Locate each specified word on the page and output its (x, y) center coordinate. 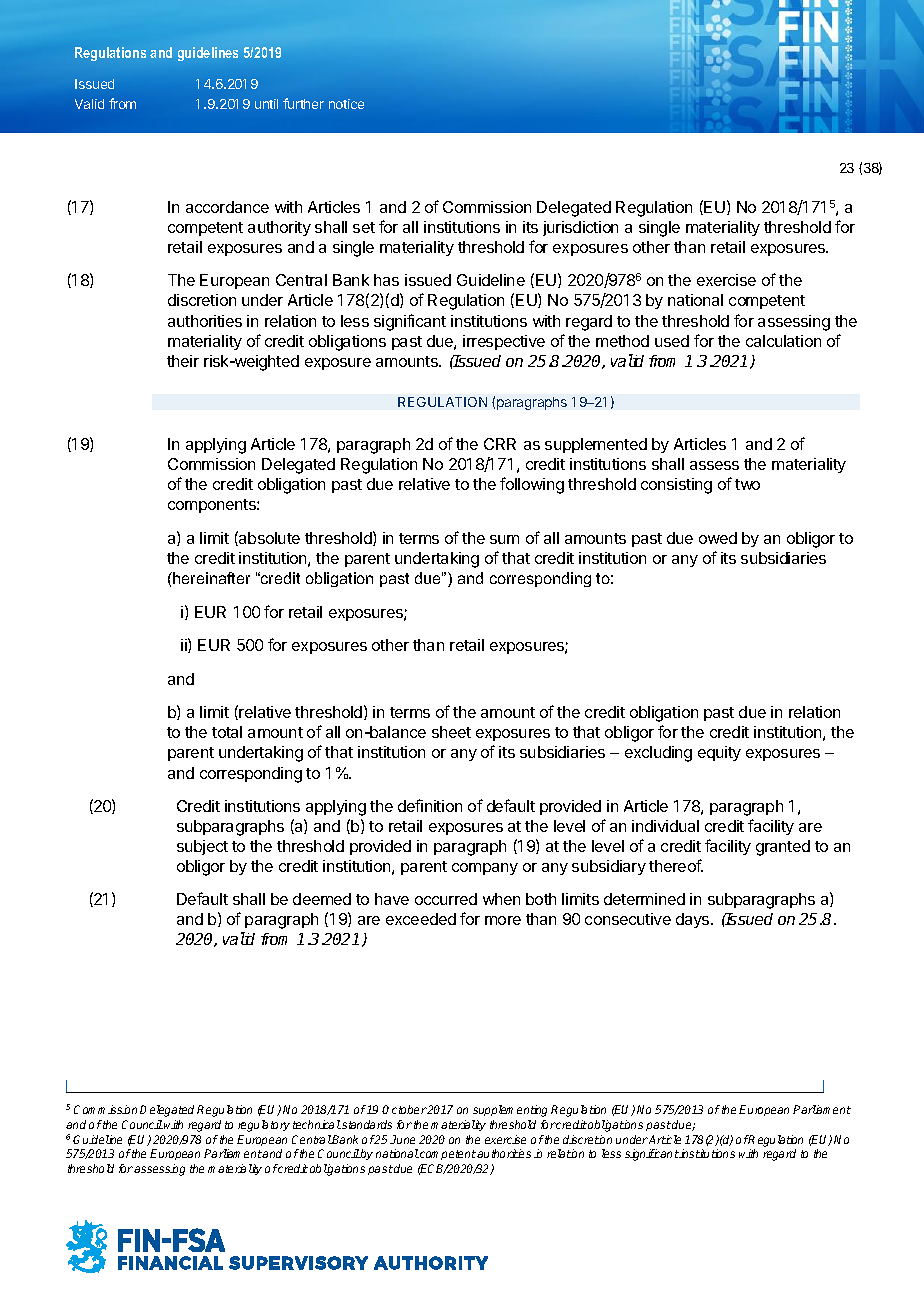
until (266, 104)
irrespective (504, 342)
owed (718, 538)
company (485, 869)
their (183, 361)
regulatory (264, 1126)
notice (346, 104)
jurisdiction (580, 228)
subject (202, 847)
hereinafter (210, 578)
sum (504, 539)
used (672, 341)
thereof (676, 865)
